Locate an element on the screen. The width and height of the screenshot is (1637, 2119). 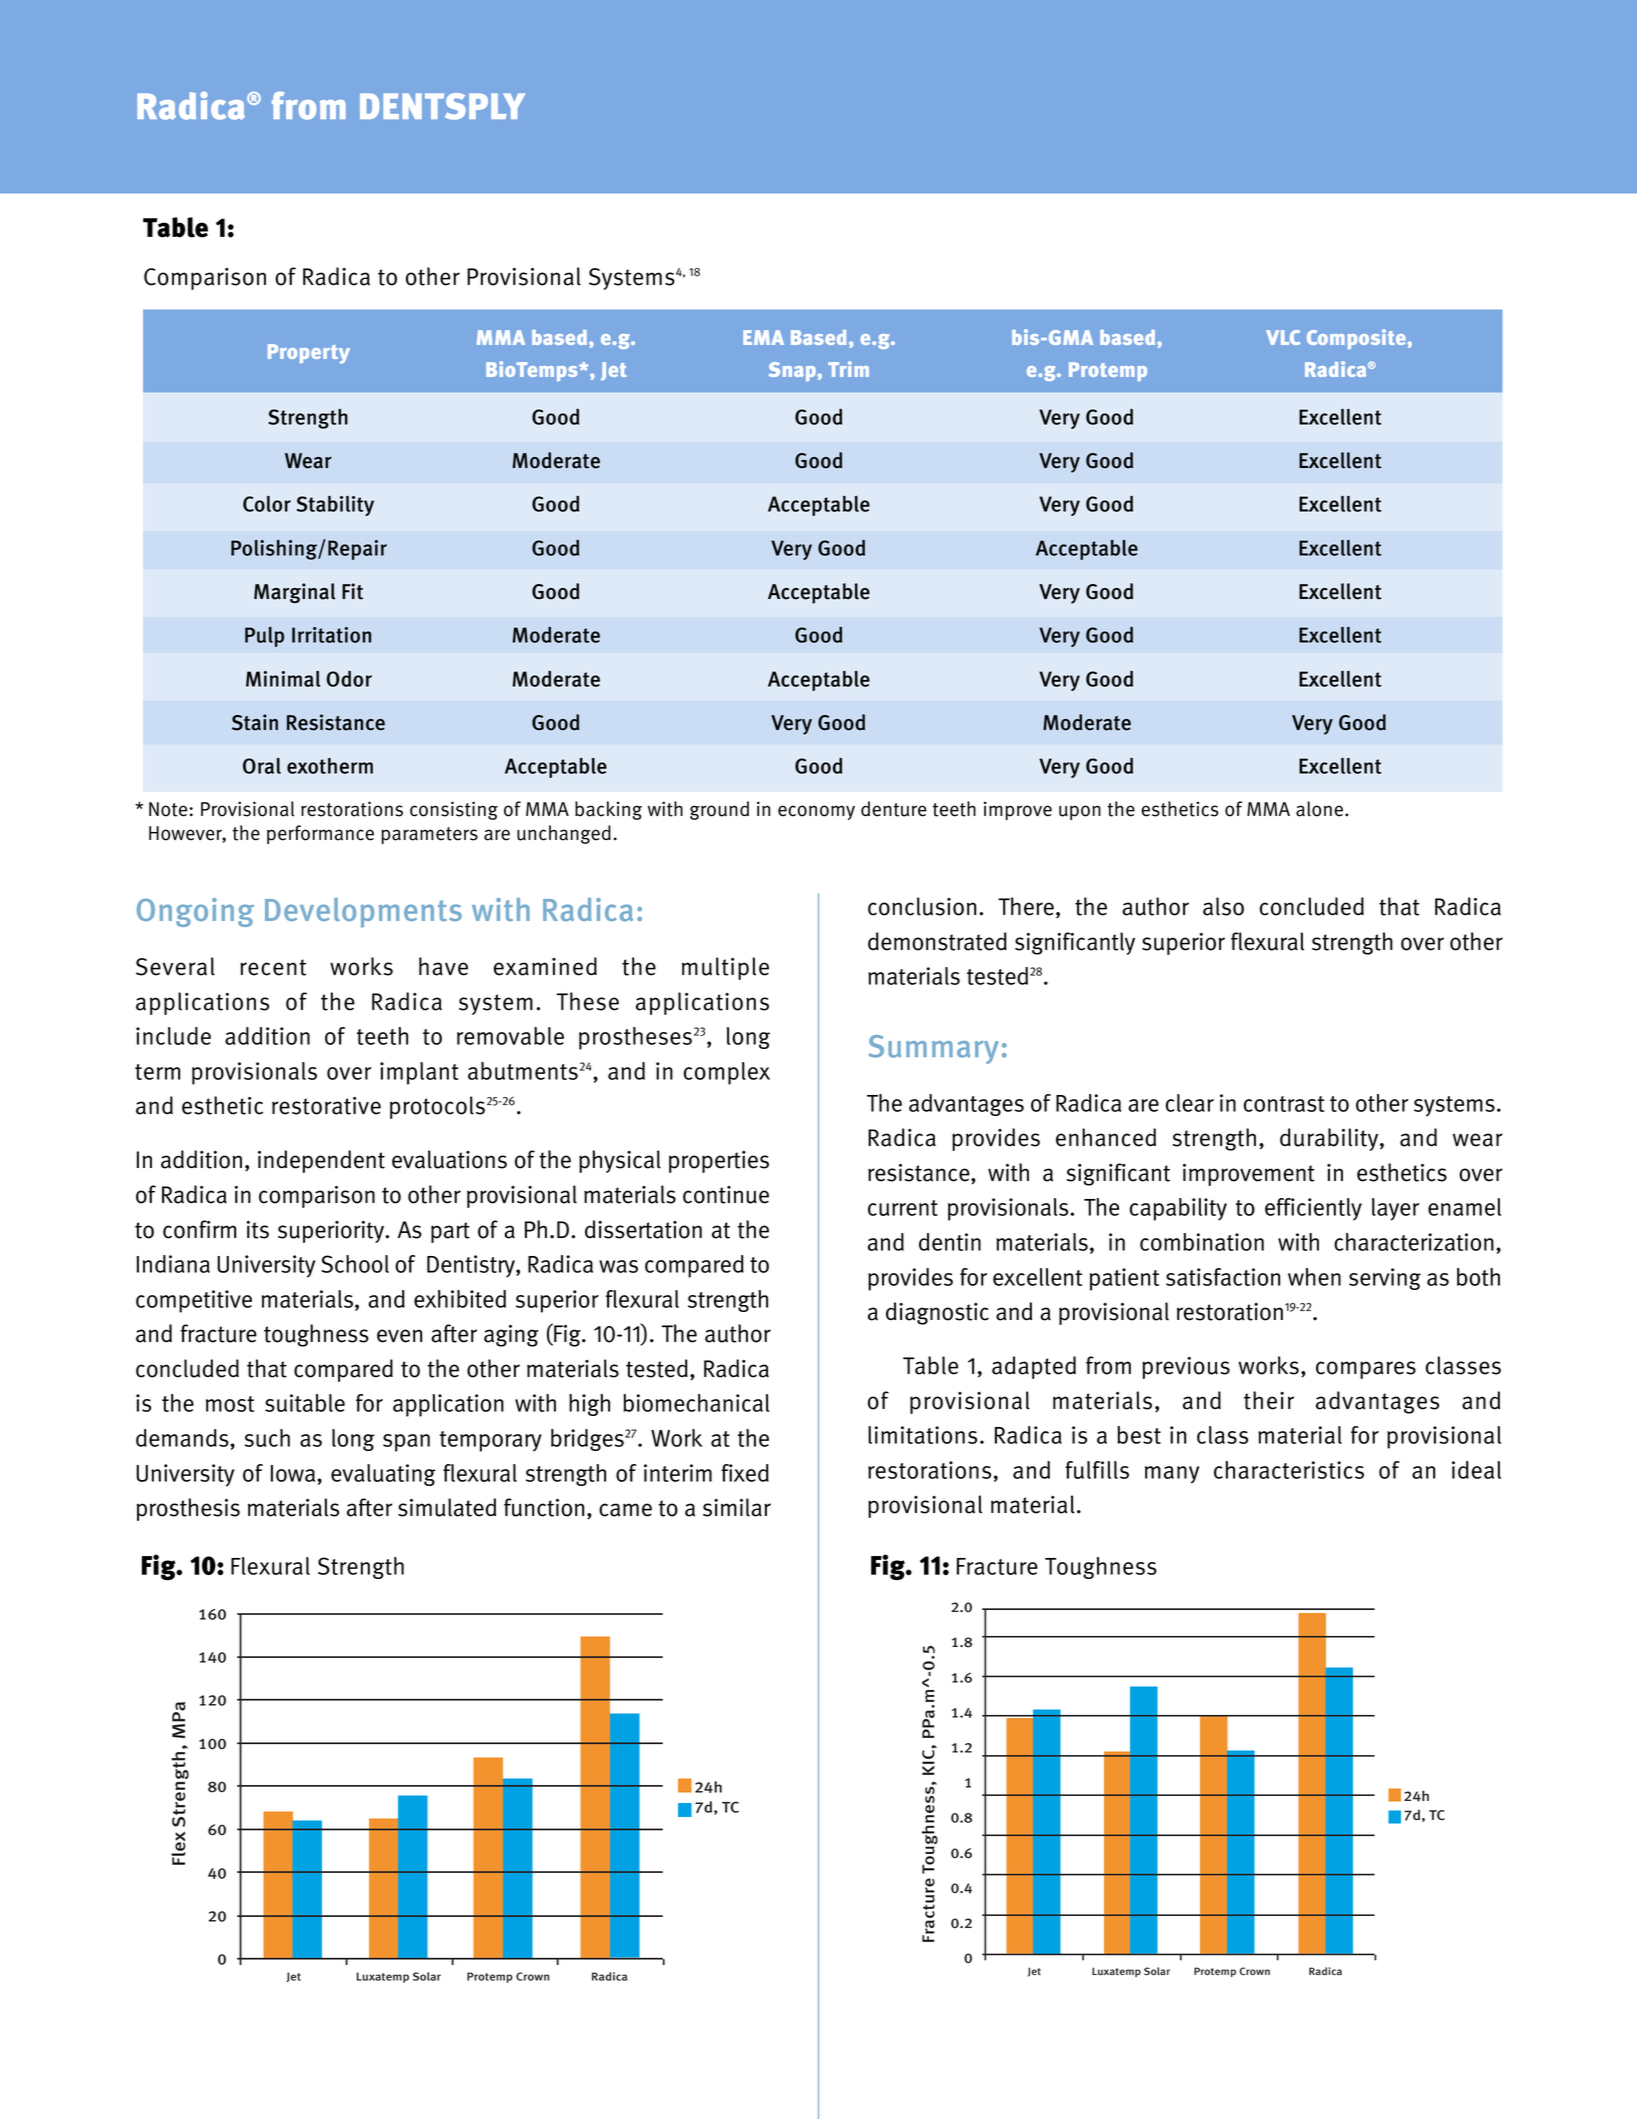
Developments is located at coordinates (363, 913).
